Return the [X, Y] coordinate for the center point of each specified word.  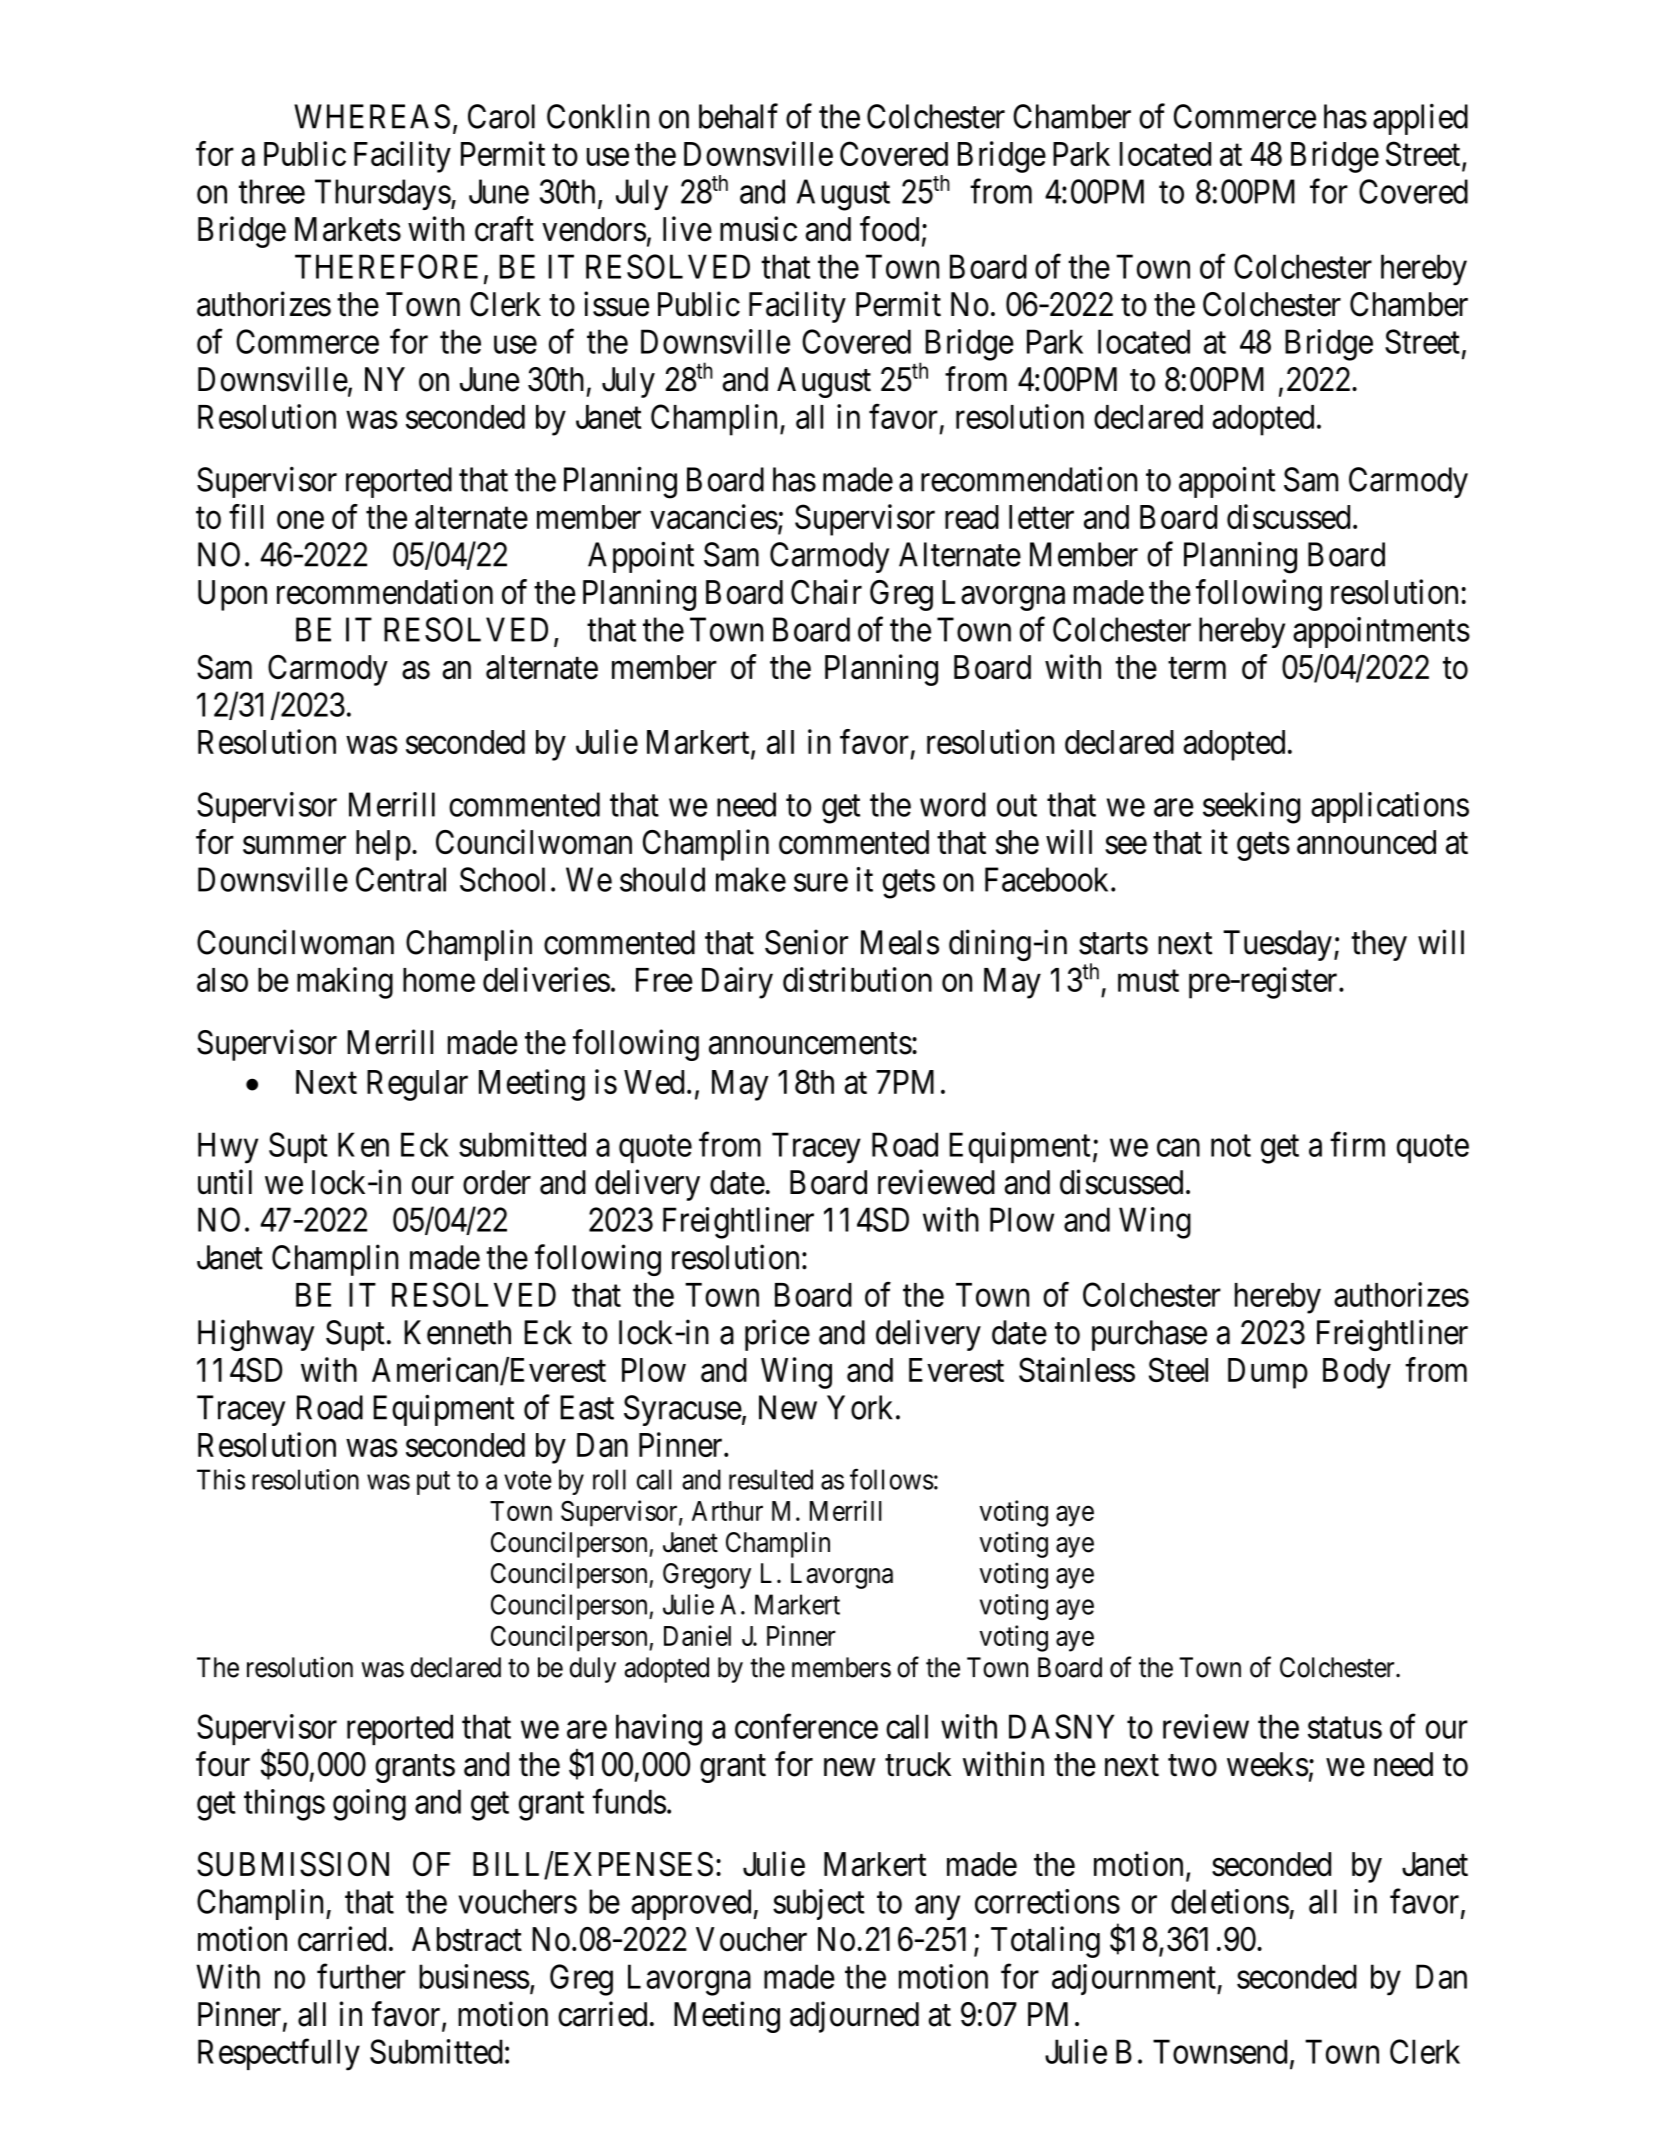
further [361, 1976]
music [758, 229]
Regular [417, 1085]
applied [1420, 119]
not [1231, 1146]
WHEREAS [372, 116]
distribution [857, 979]
